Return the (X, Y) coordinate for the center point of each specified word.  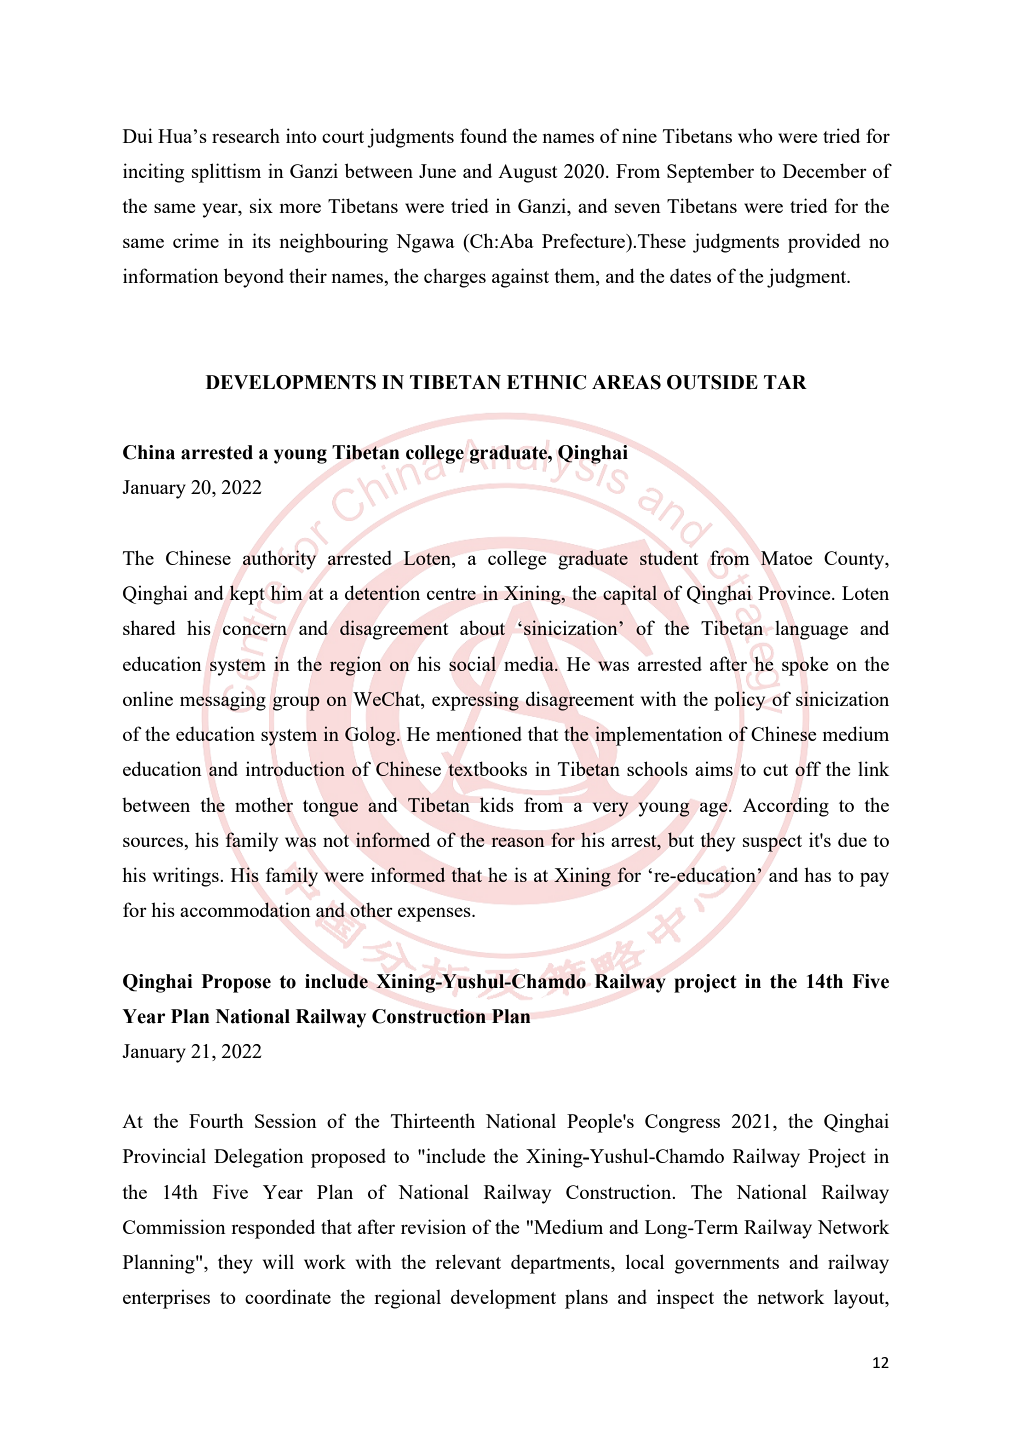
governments (727, 1265)
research (246, 135)
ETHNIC (546, 382)
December (825, 170)
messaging (223, 701)
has (817, 874)
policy (739, 701)
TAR (785, 382)
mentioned (479, 733)
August (528, 173)
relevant (468, 1261)
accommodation (245, 909)
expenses (435, 914)
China (149, 452)
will (278, 1261)
